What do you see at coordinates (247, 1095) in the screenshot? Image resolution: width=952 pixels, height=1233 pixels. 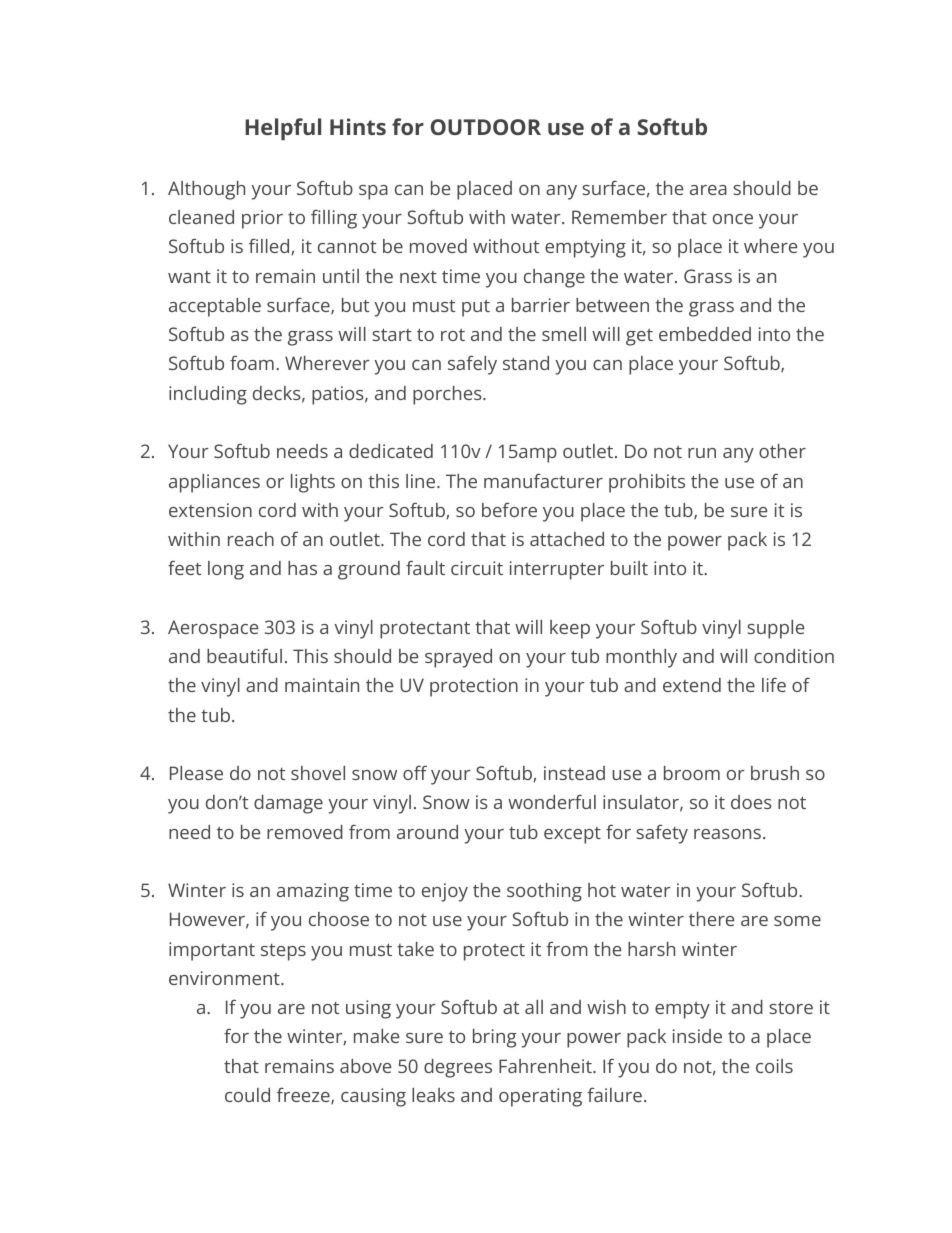 I see `could` at bounding box center [247, 1095].
